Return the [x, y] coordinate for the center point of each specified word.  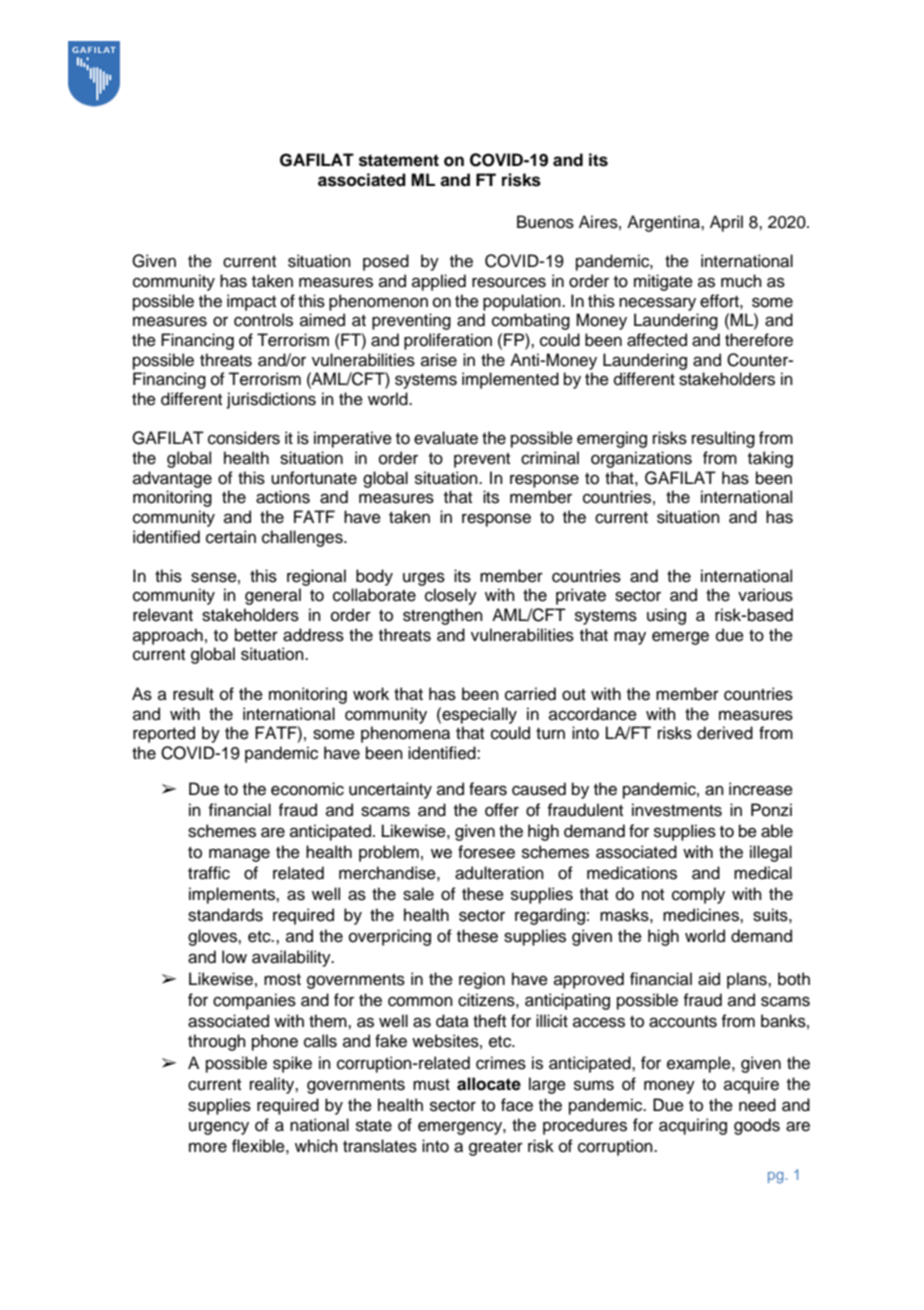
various [765, 595]
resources [509, 282]
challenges [303, 538]
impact [251, 302]
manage [239, 855]
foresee [486, 852]
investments [677, 810]
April [726, 223]
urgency [219, 1128]
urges [424, 579]
